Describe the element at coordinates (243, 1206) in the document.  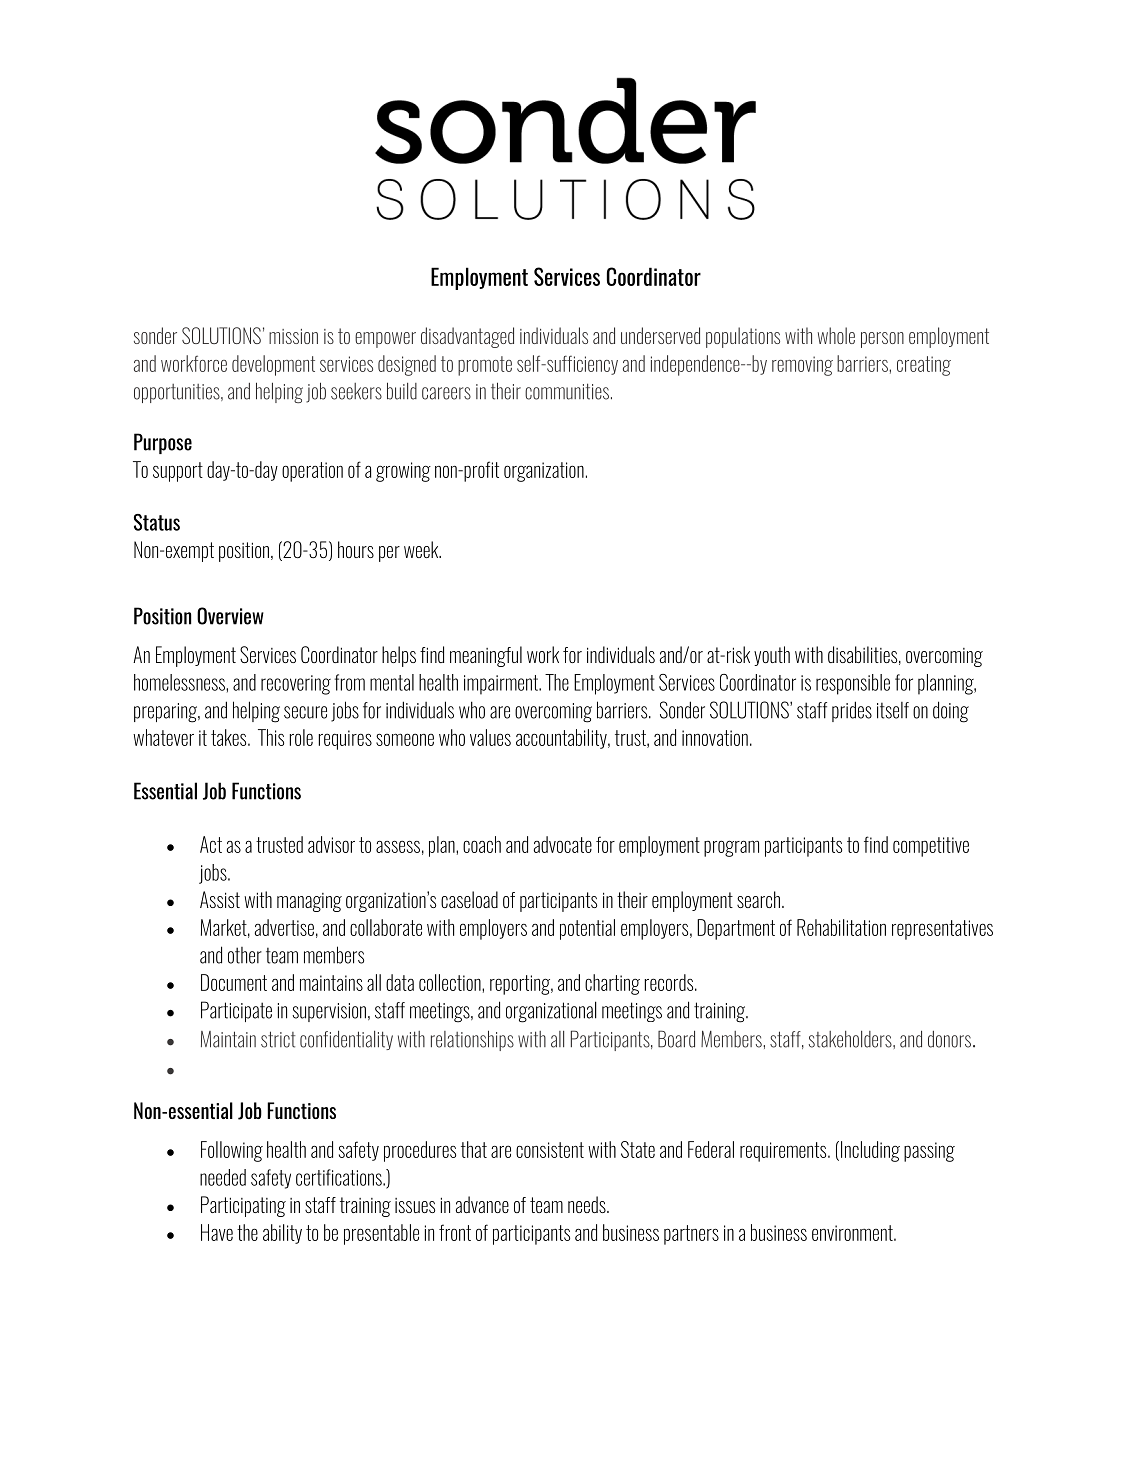
I see `Participating` at that location.
